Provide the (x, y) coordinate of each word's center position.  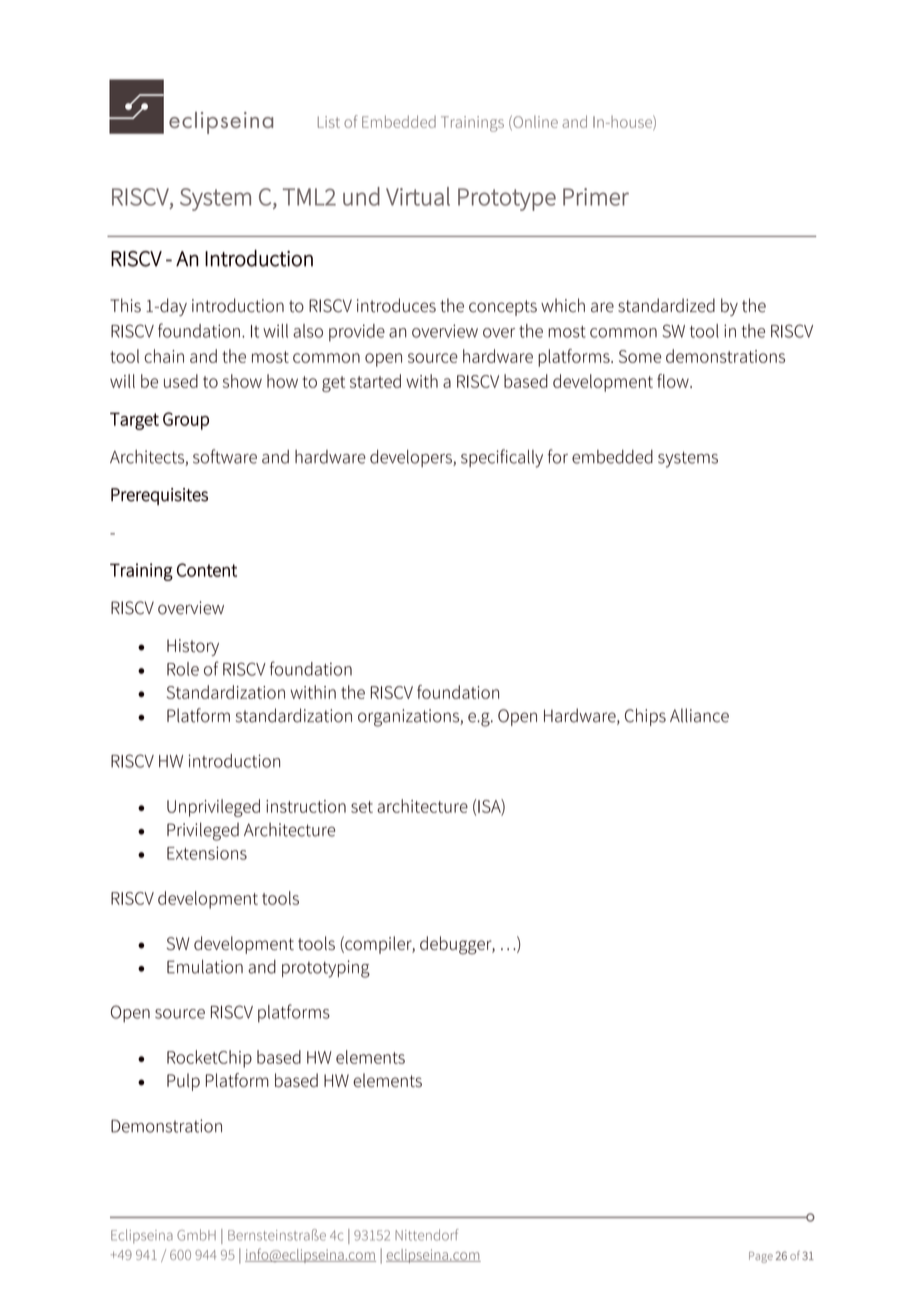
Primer (596, 197)
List (329, 122)
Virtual (418, 196)
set (362, 807)
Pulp (183, 1082)
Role (183, 669)
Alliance (699, 715)
